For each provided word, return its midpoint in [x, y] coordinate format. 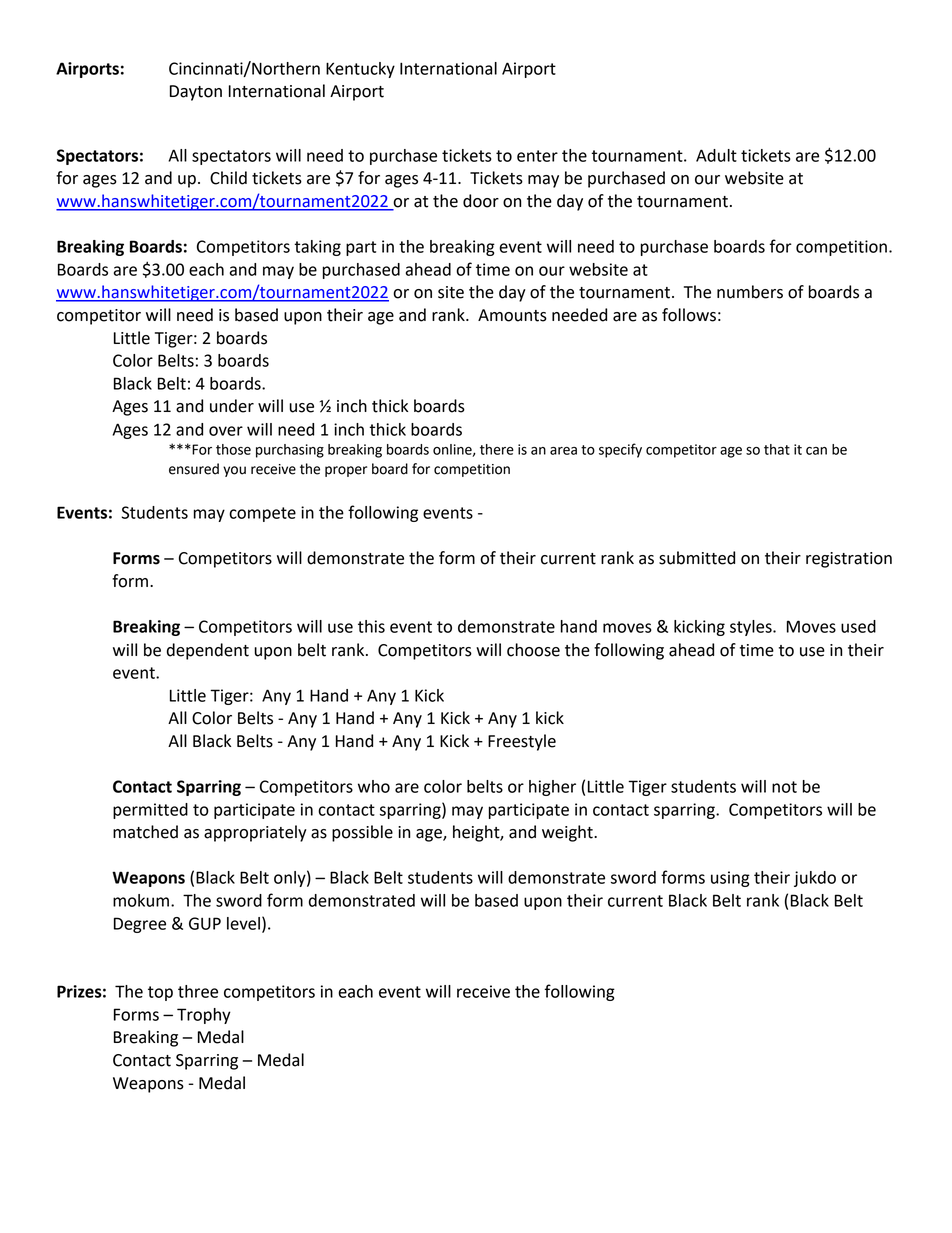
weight [568, 833]
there [497, 449]
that [777, 449]
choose [533, 650]
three [198, 991]
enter [537, 156]
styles [752, 628]
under [232, 406]
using [730, 879]
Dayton [196, 93]
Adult [716, 155]
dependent [208, 651]
